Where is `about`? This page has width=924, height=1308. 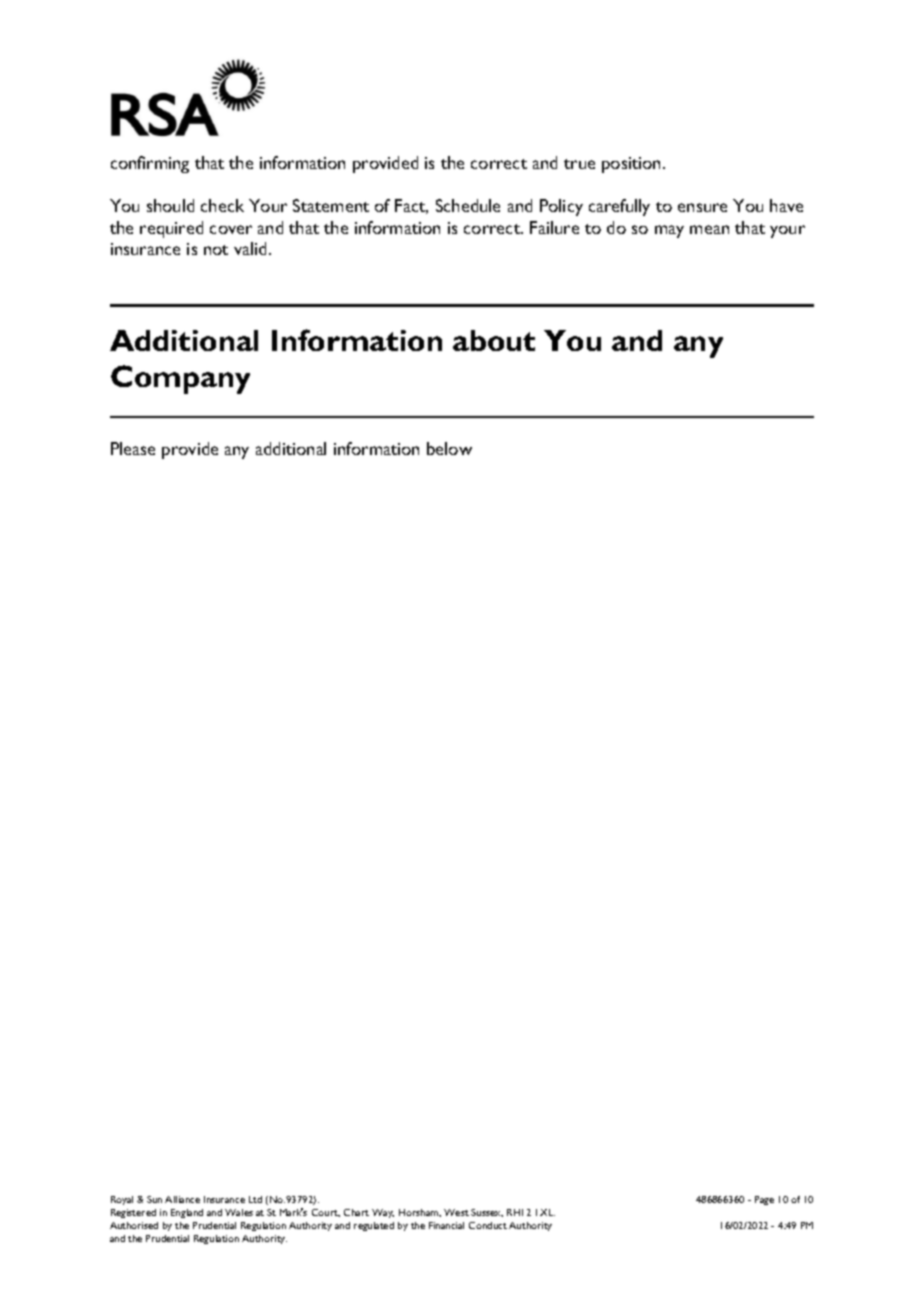 about is located at coordinates (494, 340).
